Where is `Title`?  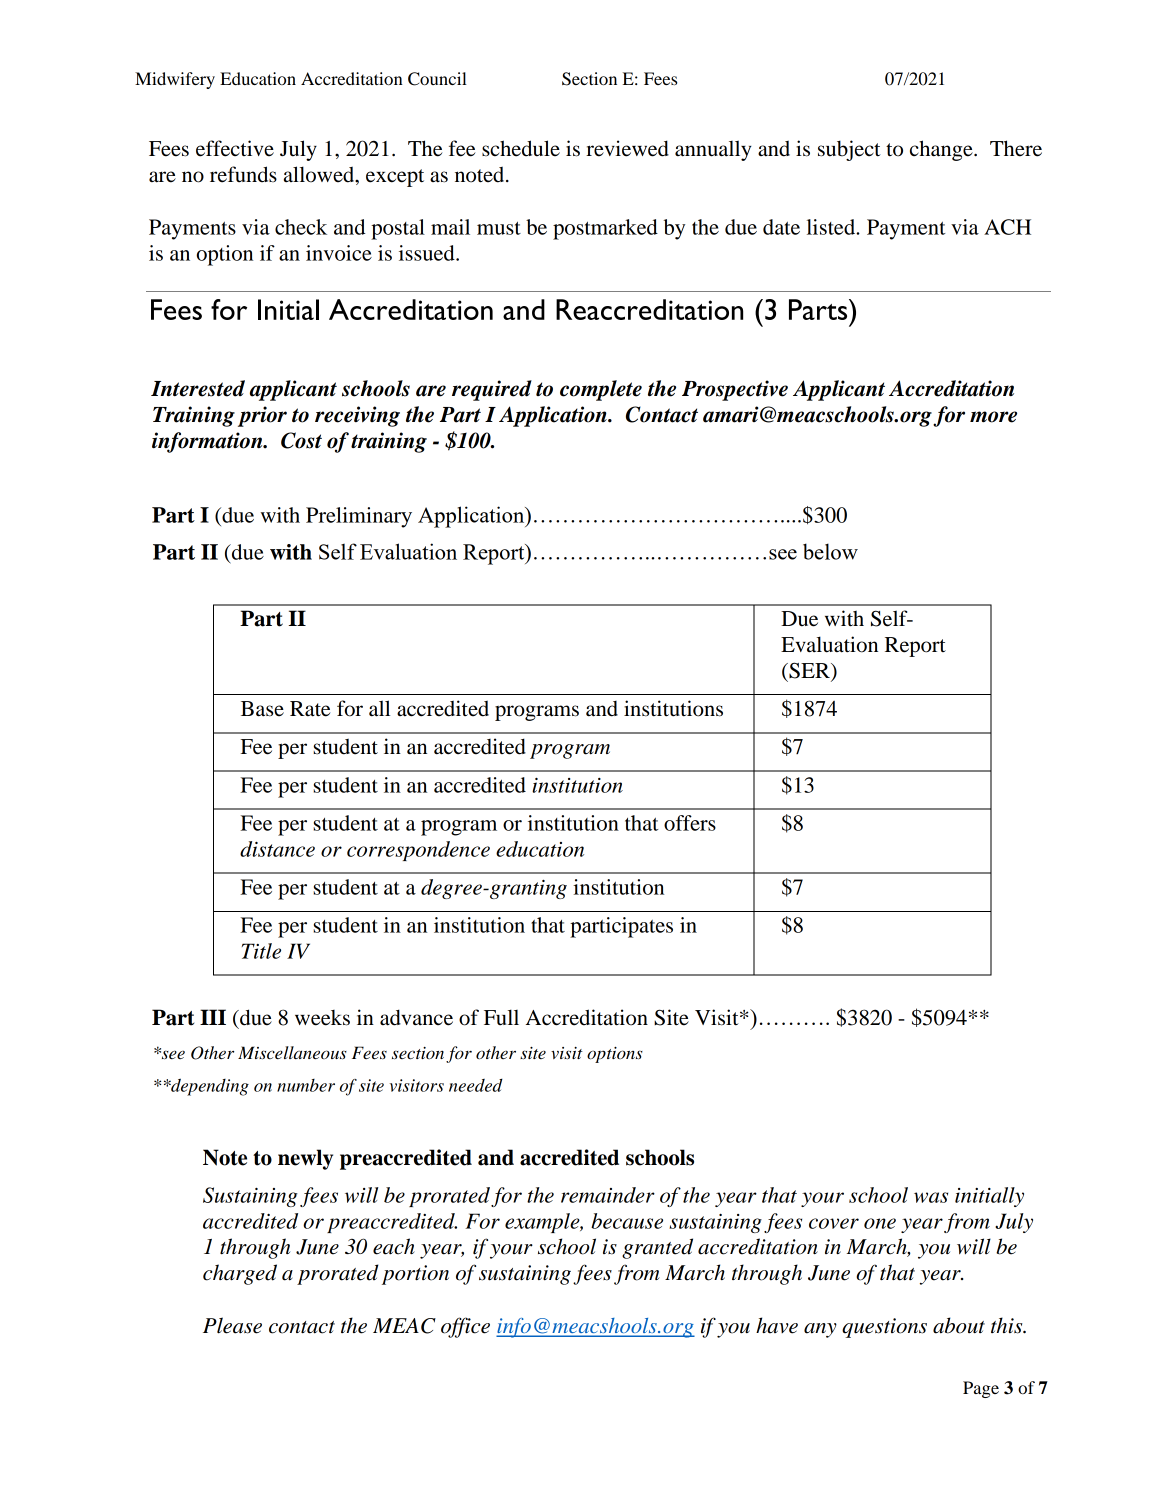 Title is located at coordinates (261, 951).
